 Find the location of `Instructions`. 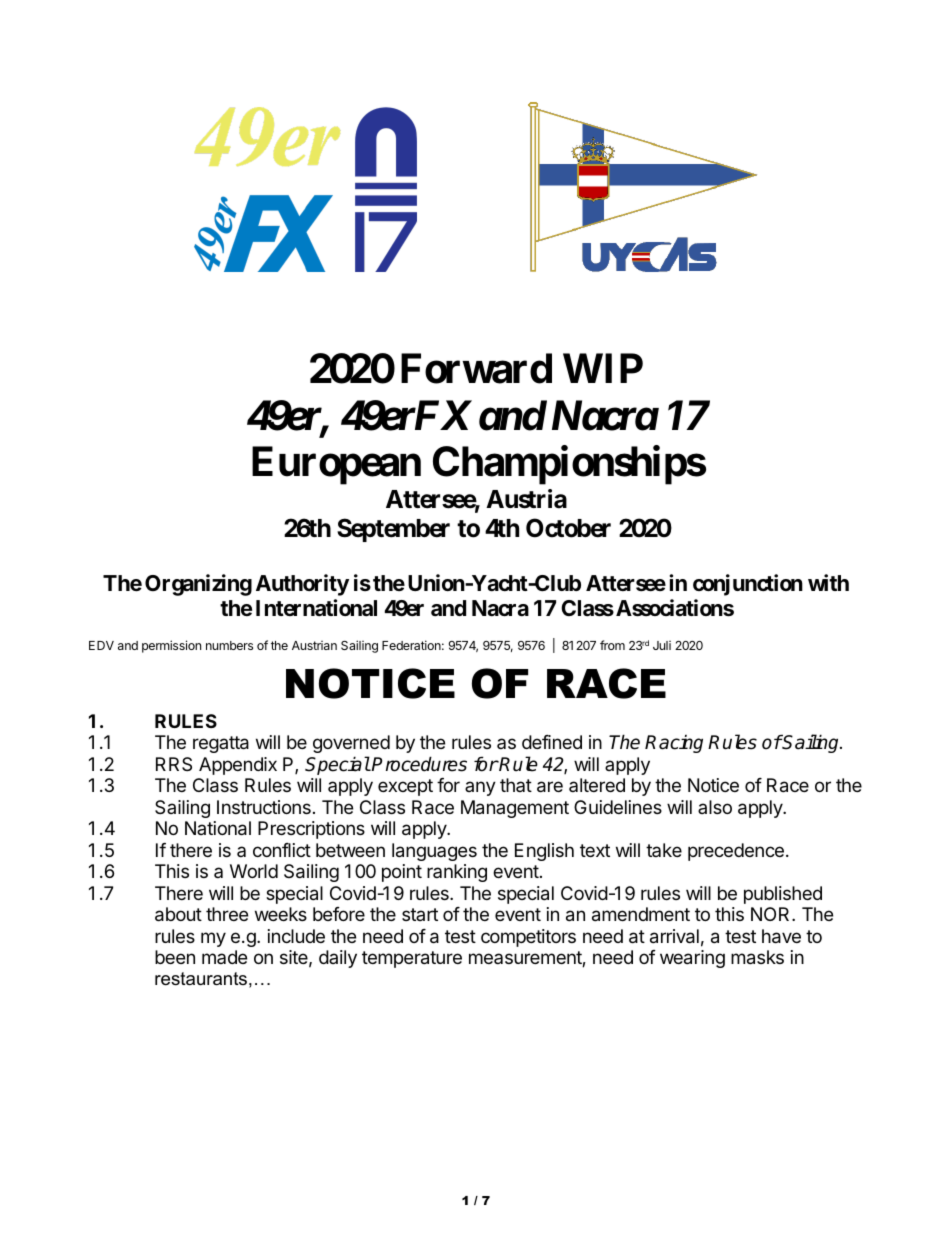

Instructions is located at coordinates (264, 807).
